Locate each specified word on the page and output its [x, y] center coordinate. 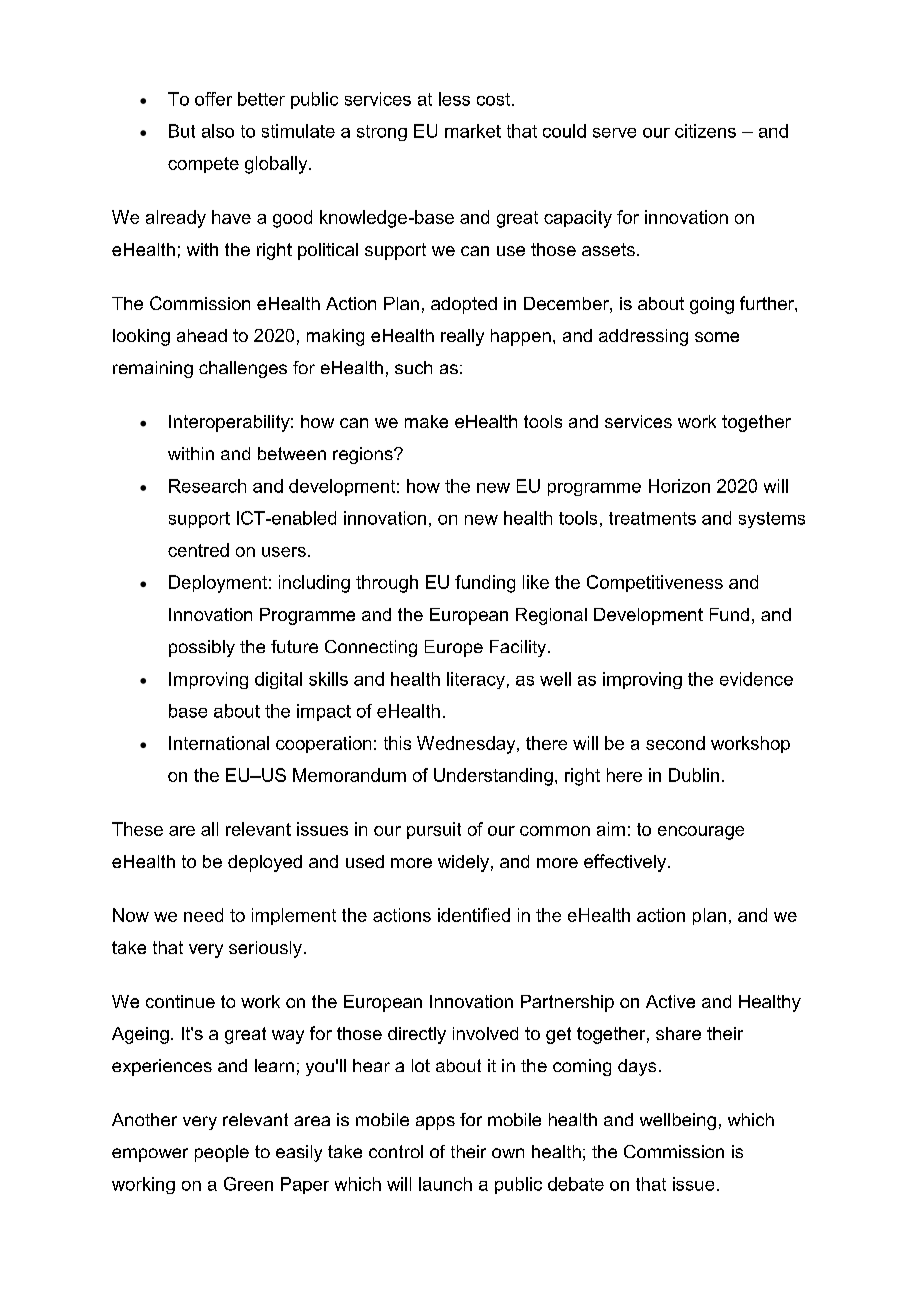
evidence [756, 679]
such [413, 367]
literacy [476, 680]
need [203, 915]
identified [474, 915]
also [218, 131]
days [637, 1067]
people [222, 1153]
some [717, 337]
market [473, 131]
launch [445, 1184]
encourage [701, 833]
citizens [705, 131]
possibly [202, 648]
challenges [243, 369]
